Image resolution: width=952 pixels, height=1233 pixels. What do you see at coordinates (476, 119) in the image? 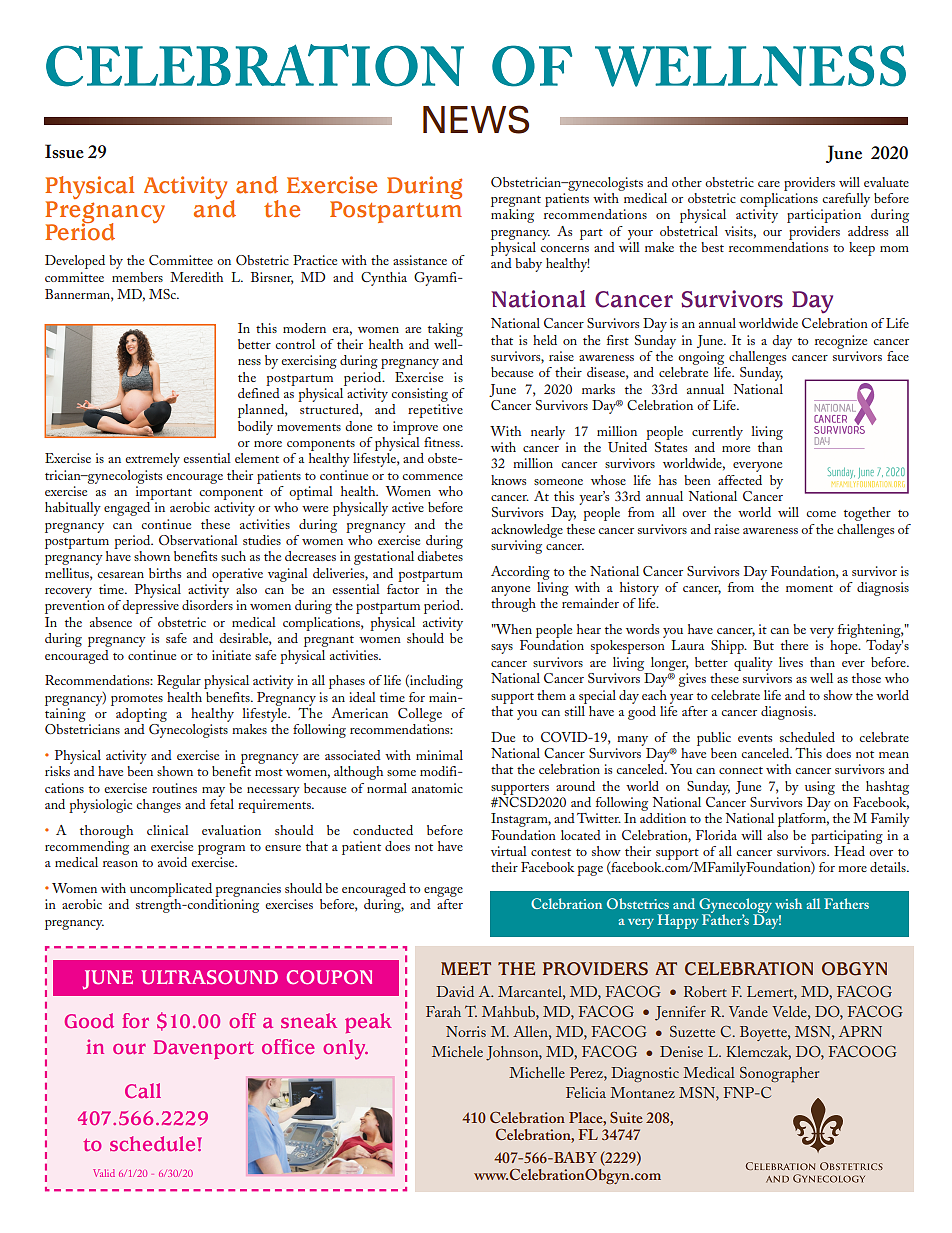
I see `NEWS` at bounding box center [476, 119].
